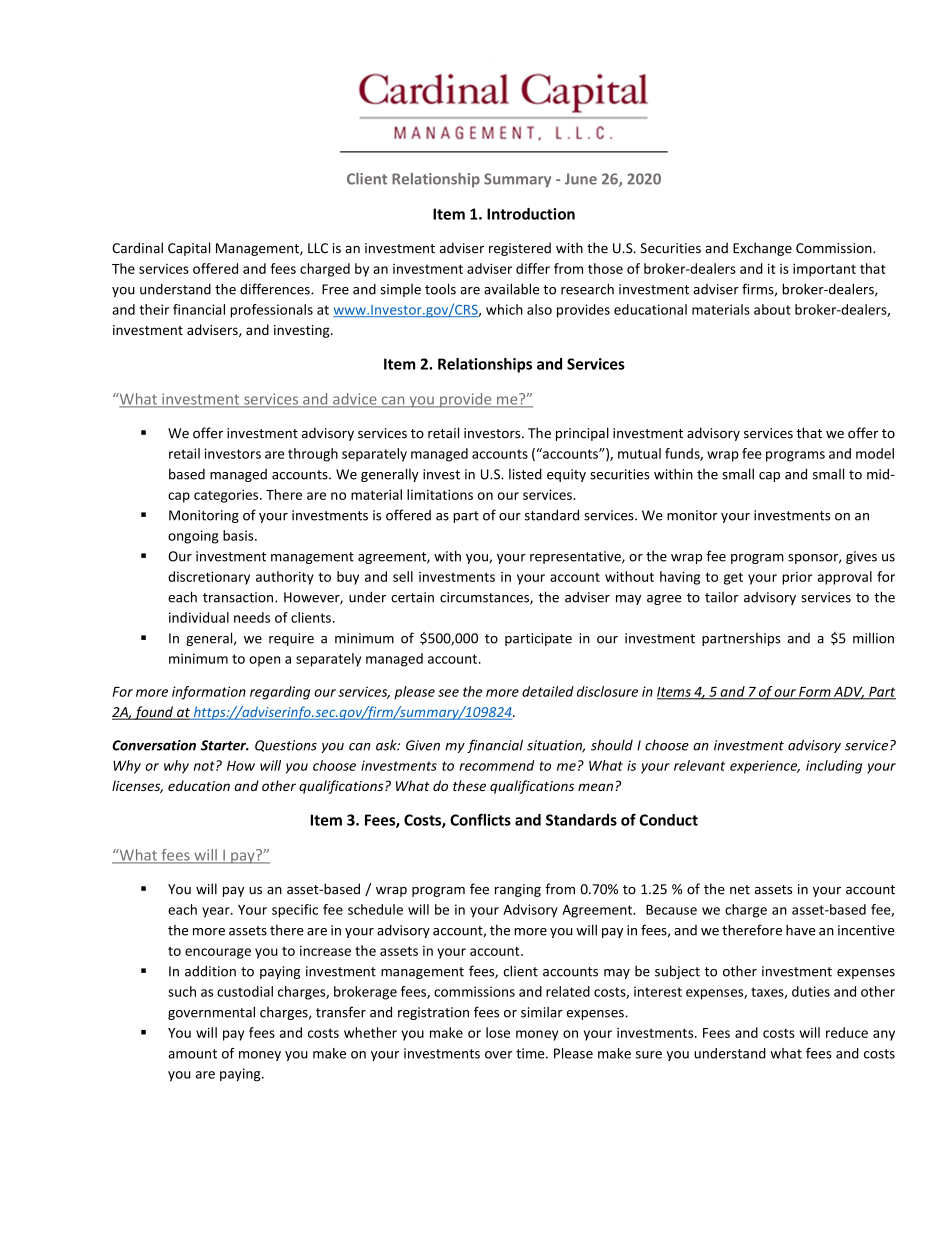 This page has height=1233, width=952. Describe the element at coordinates (189, 249) in the page. I see `Capital` at that location.
